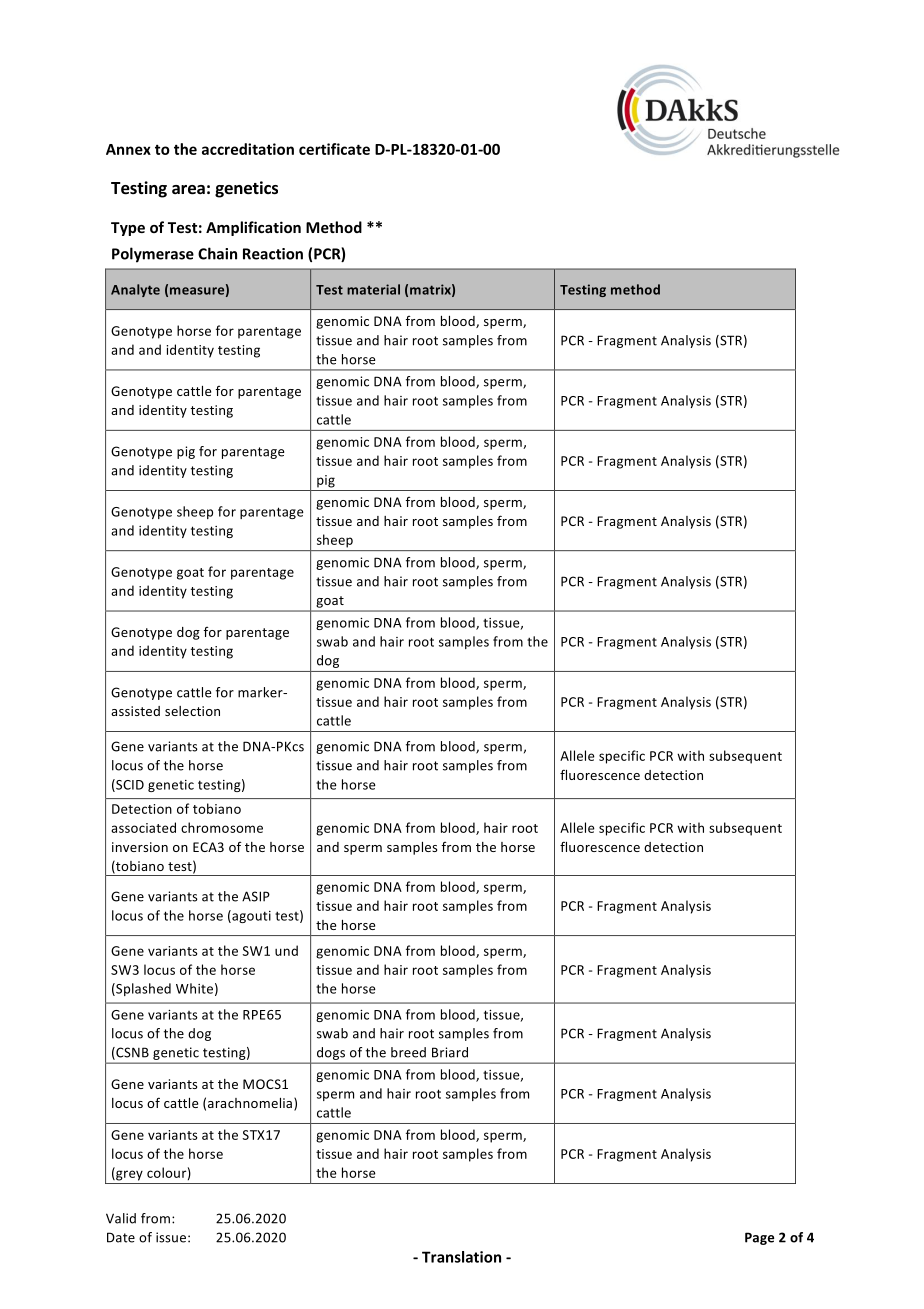 The width and height of the screenshot is (924, 1309). I want to click on breed, so click(408, 1052).
